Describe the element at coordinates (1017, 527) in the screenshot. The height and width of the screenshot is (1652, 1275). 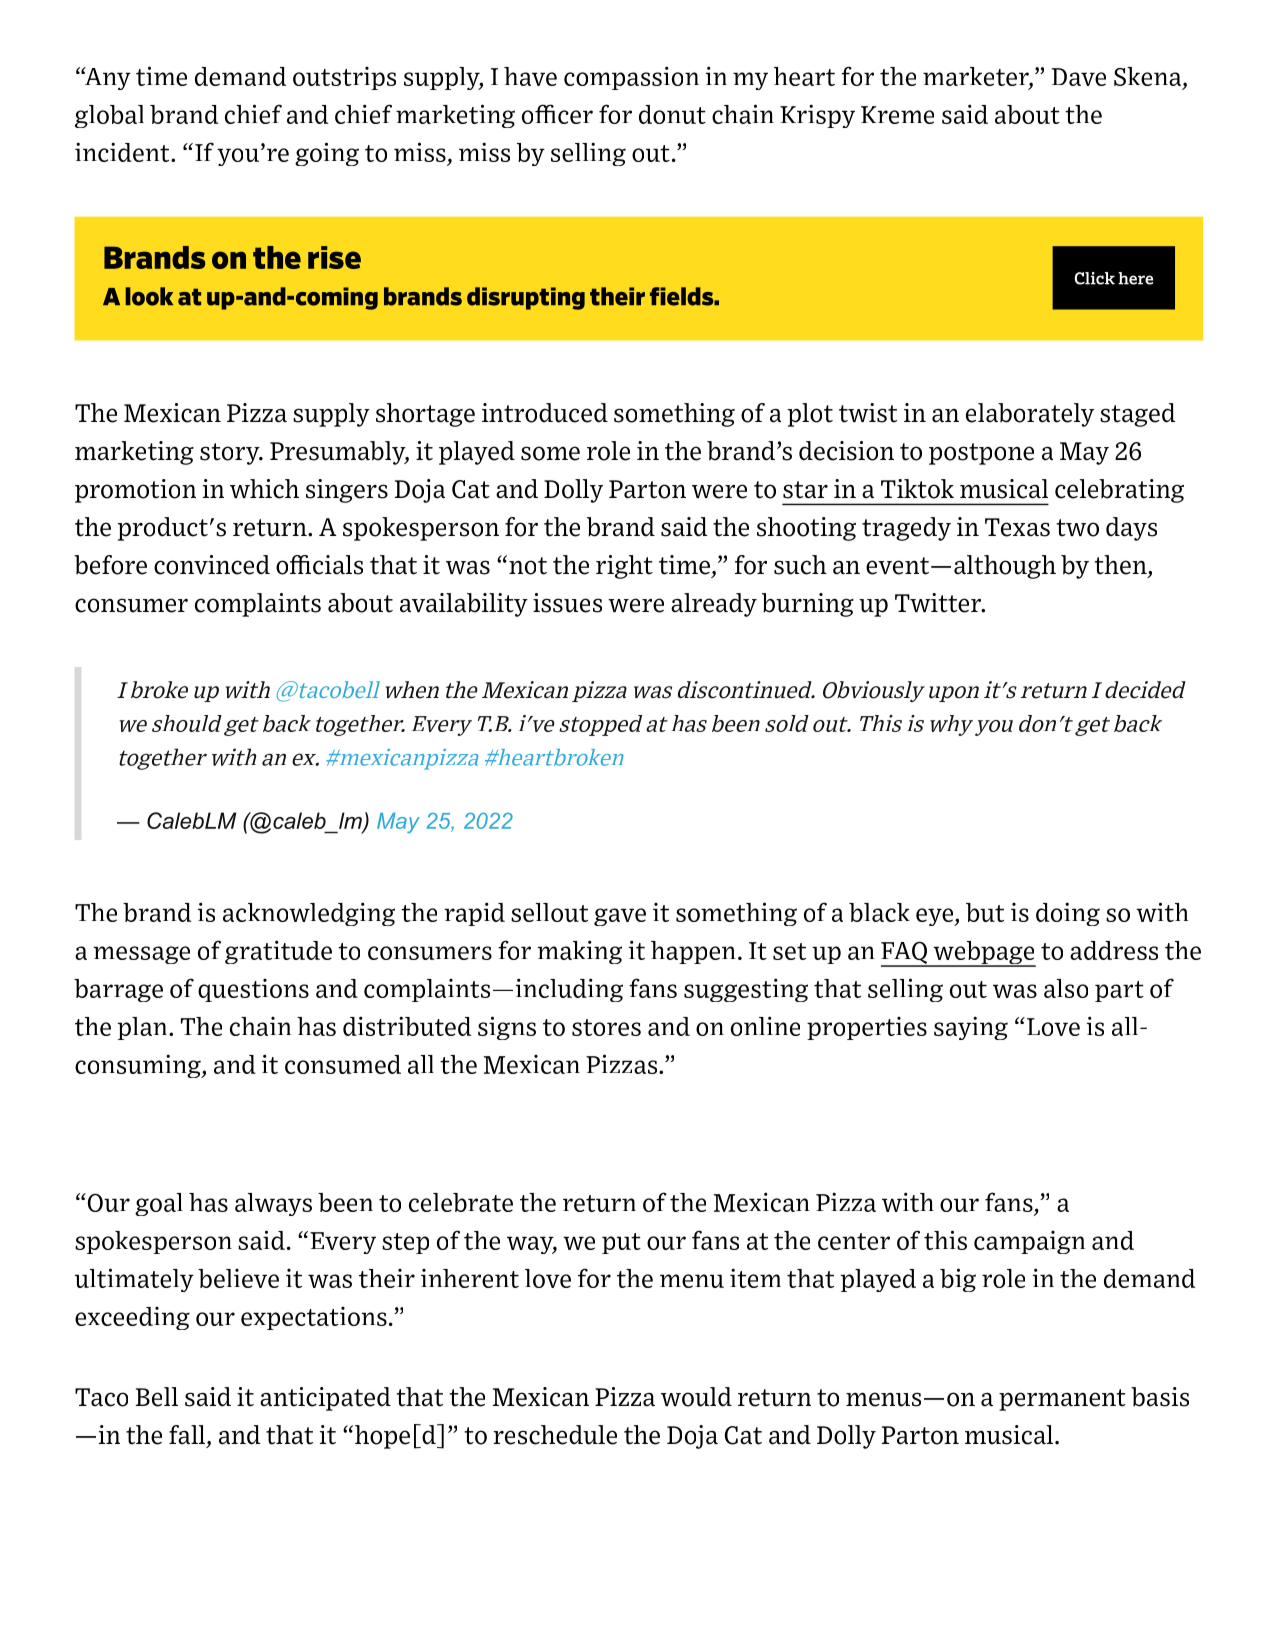
I see `Texas` at that location.
